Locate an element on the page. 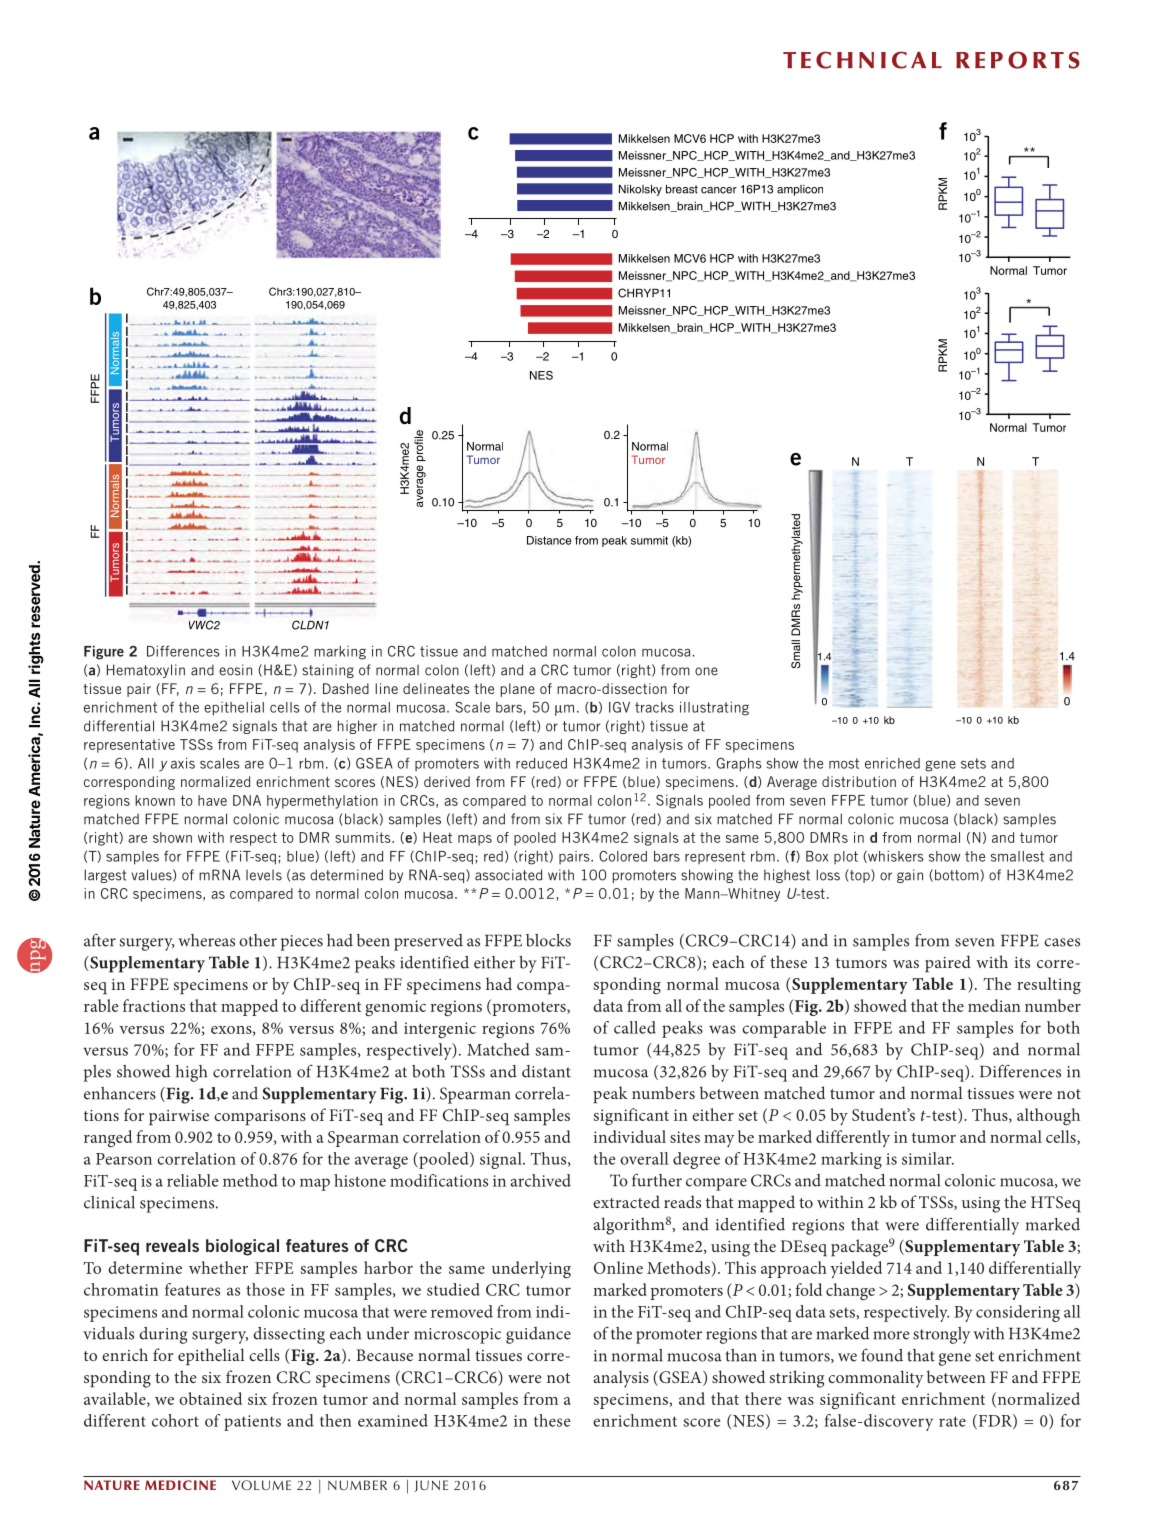  bottom is located at coordinates (957, 875).
